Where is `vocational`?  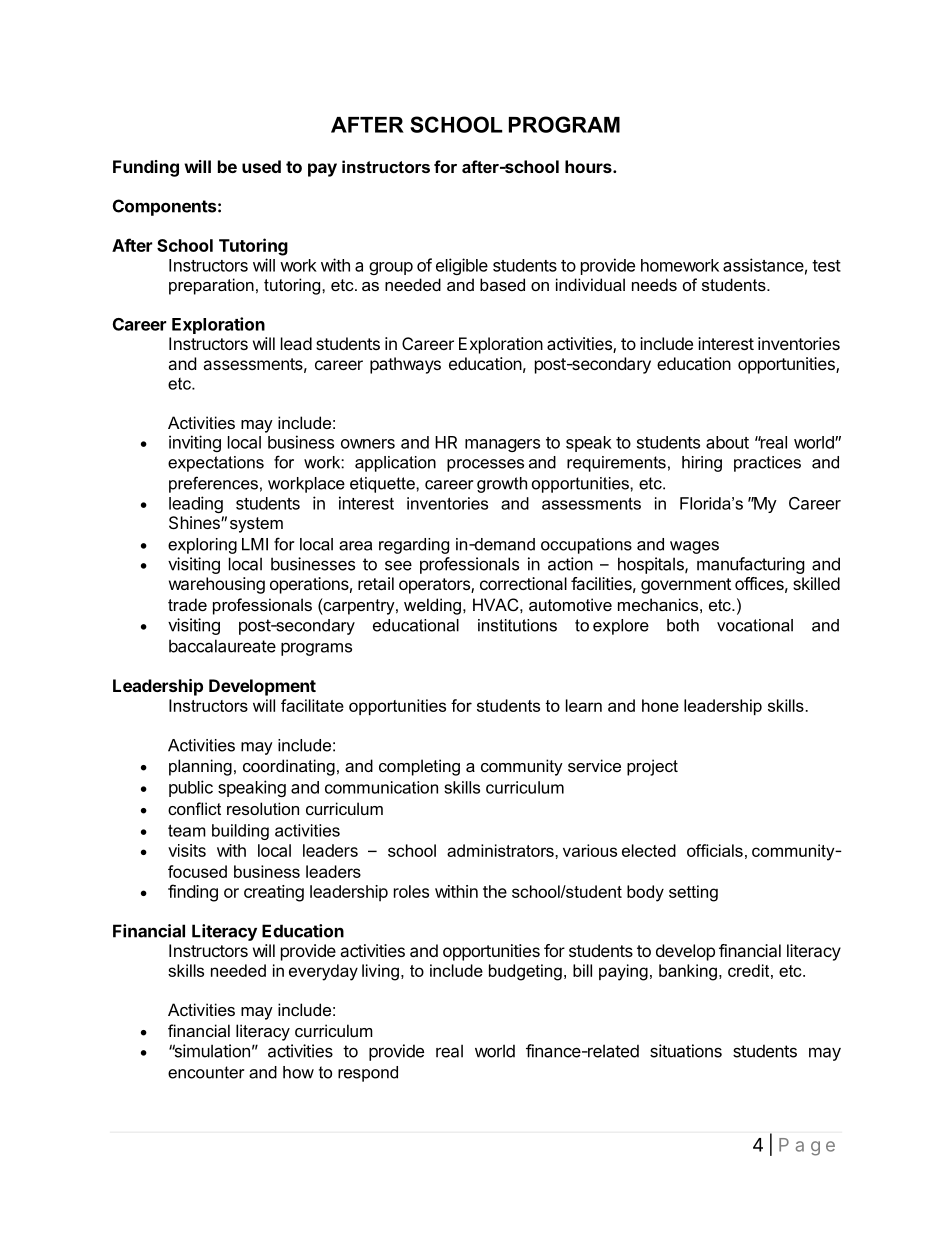 vocational is located at coordinates (755, 625).
